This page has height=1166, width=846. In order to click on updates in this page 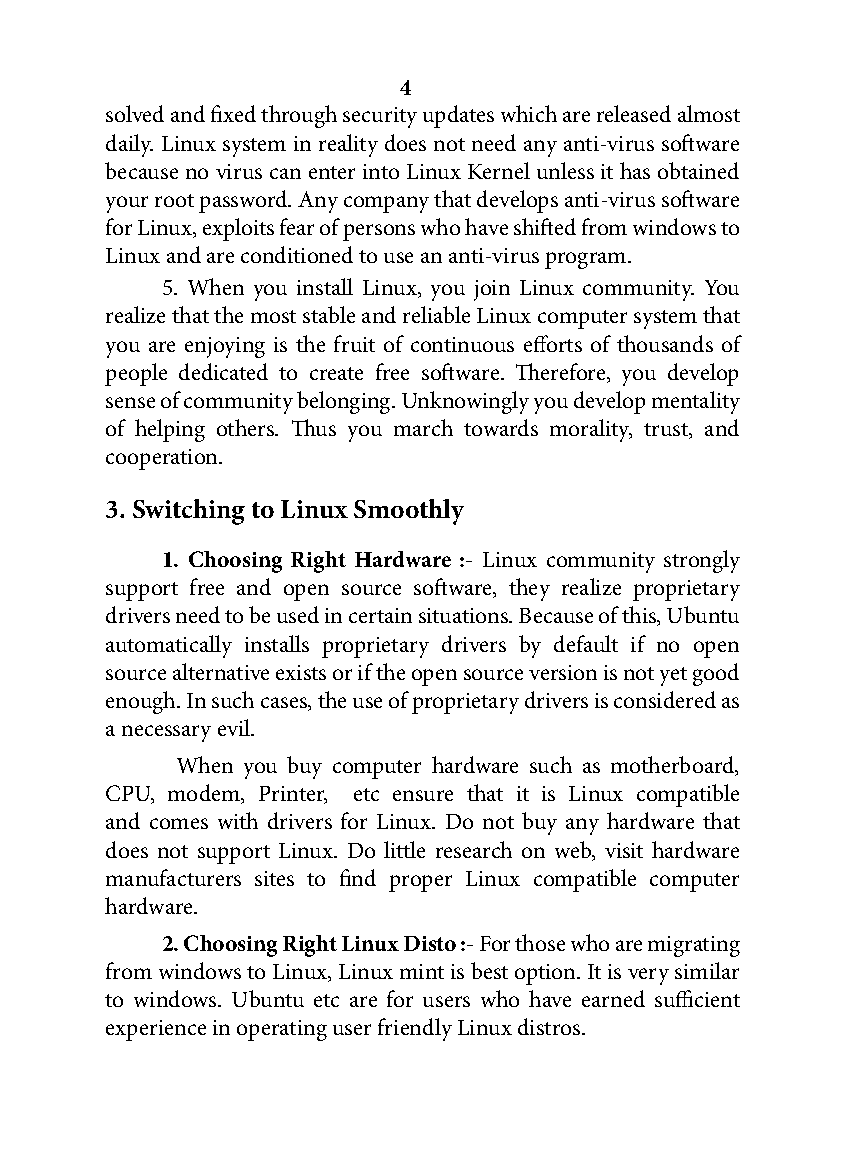, I will do `click(458, 116)`.
